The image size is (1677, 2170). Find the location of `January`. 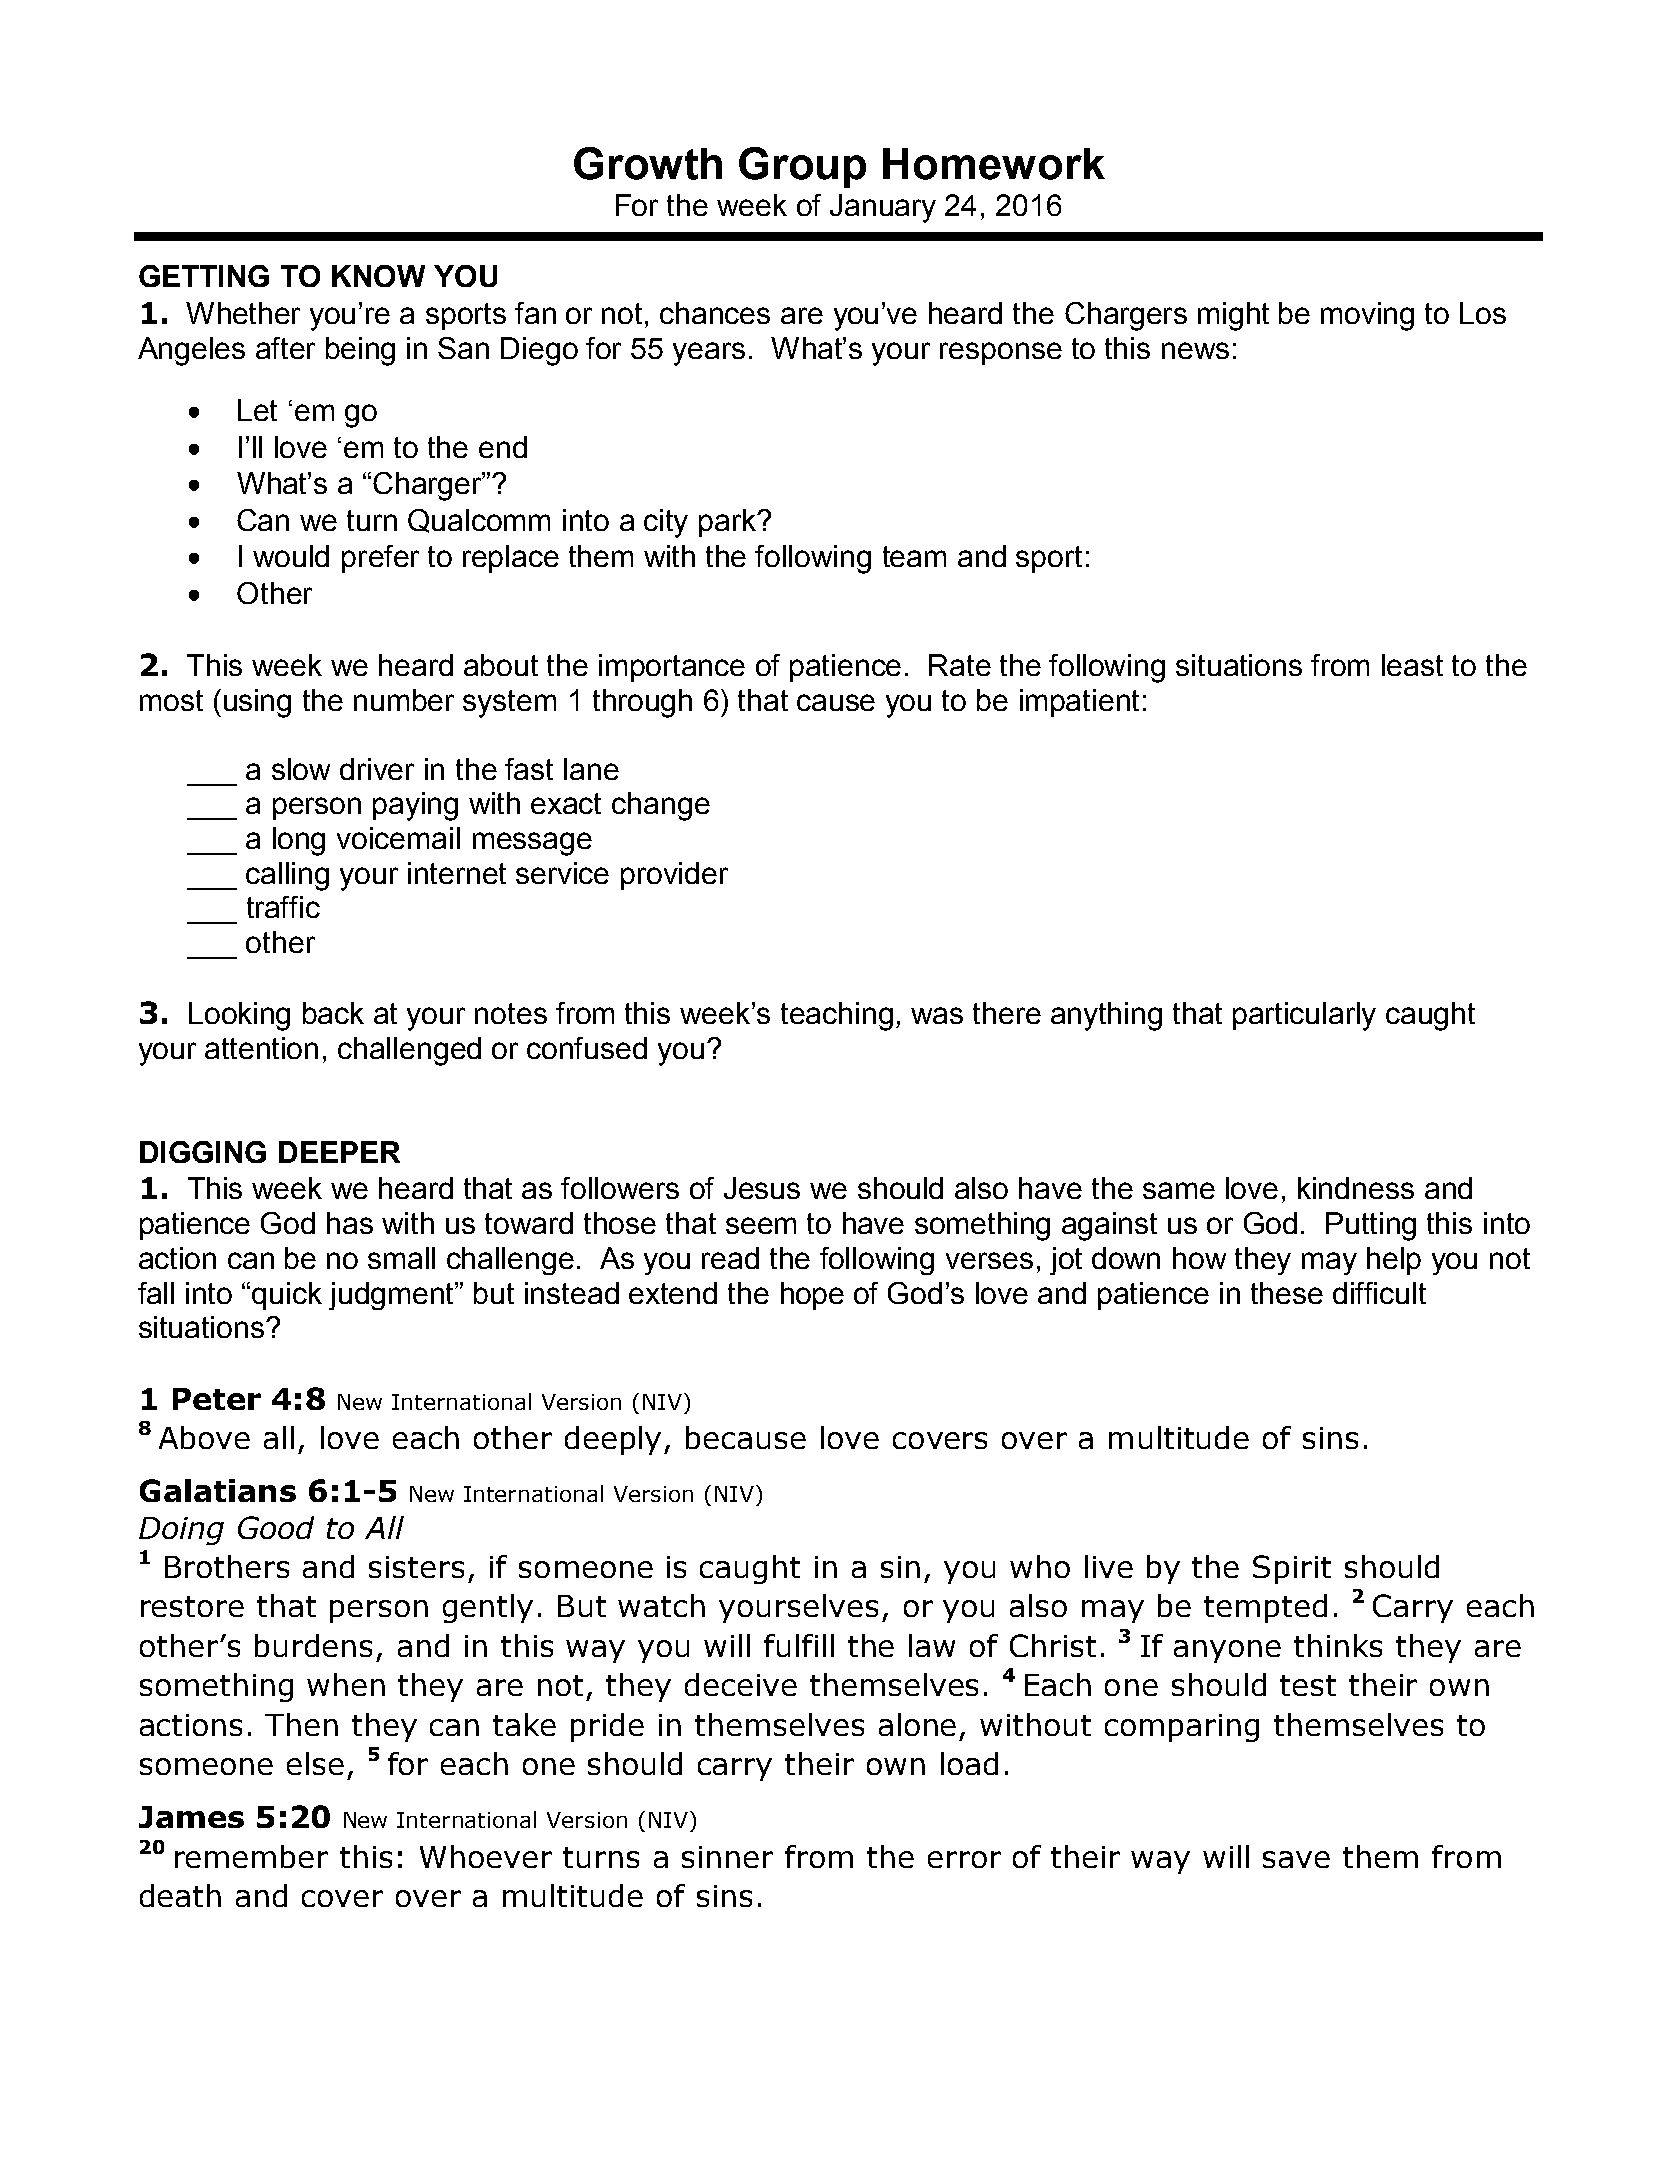

January is located at coordinates (883, 208).
